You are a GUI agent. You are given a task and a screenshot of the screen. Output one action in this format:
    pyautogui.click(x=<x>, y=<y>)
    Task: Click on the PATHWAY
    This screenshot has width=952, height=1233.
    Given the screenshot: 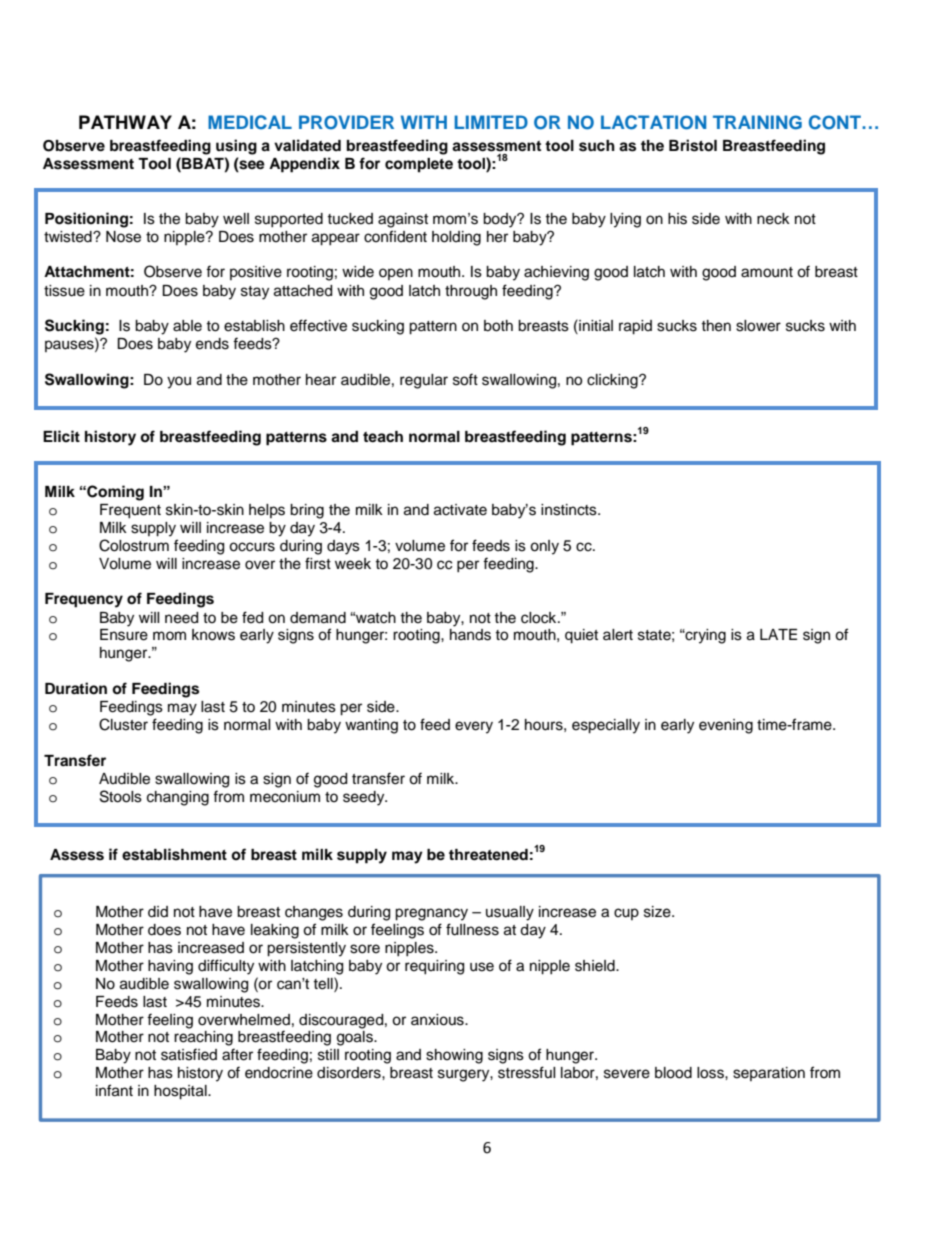 What is the action you would take?
    pyautogui.click(x=125, y=122)
